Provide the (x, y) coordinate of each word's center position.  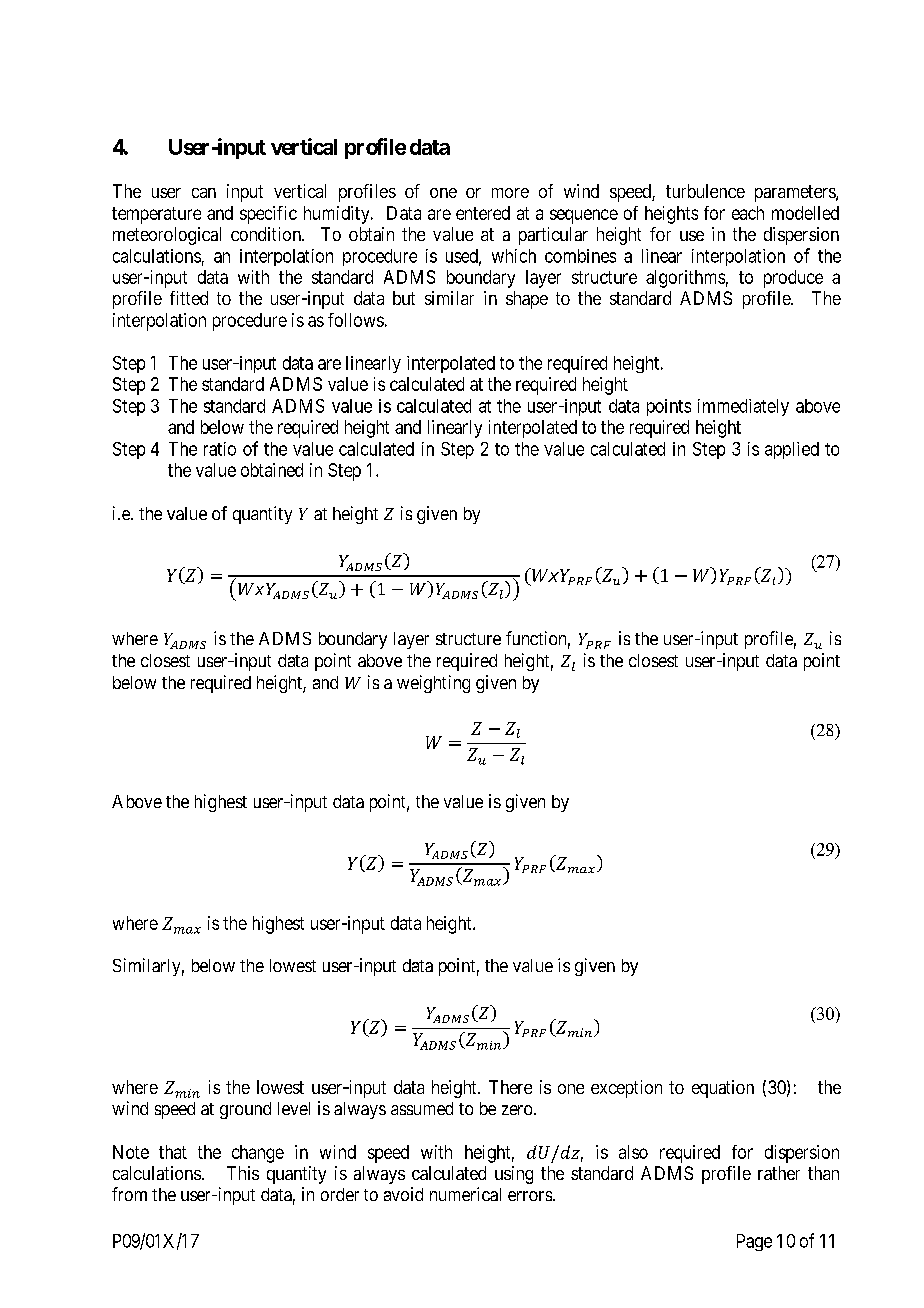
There (510, 1087)
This (243, 1173)
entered (483, 213)
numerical (465, 1194)
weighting (433, 684)
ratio (220, 449)
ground (245, 1110)
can (204, 193)
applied (792, 450)
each (748, 213)
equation (723, 1089)
